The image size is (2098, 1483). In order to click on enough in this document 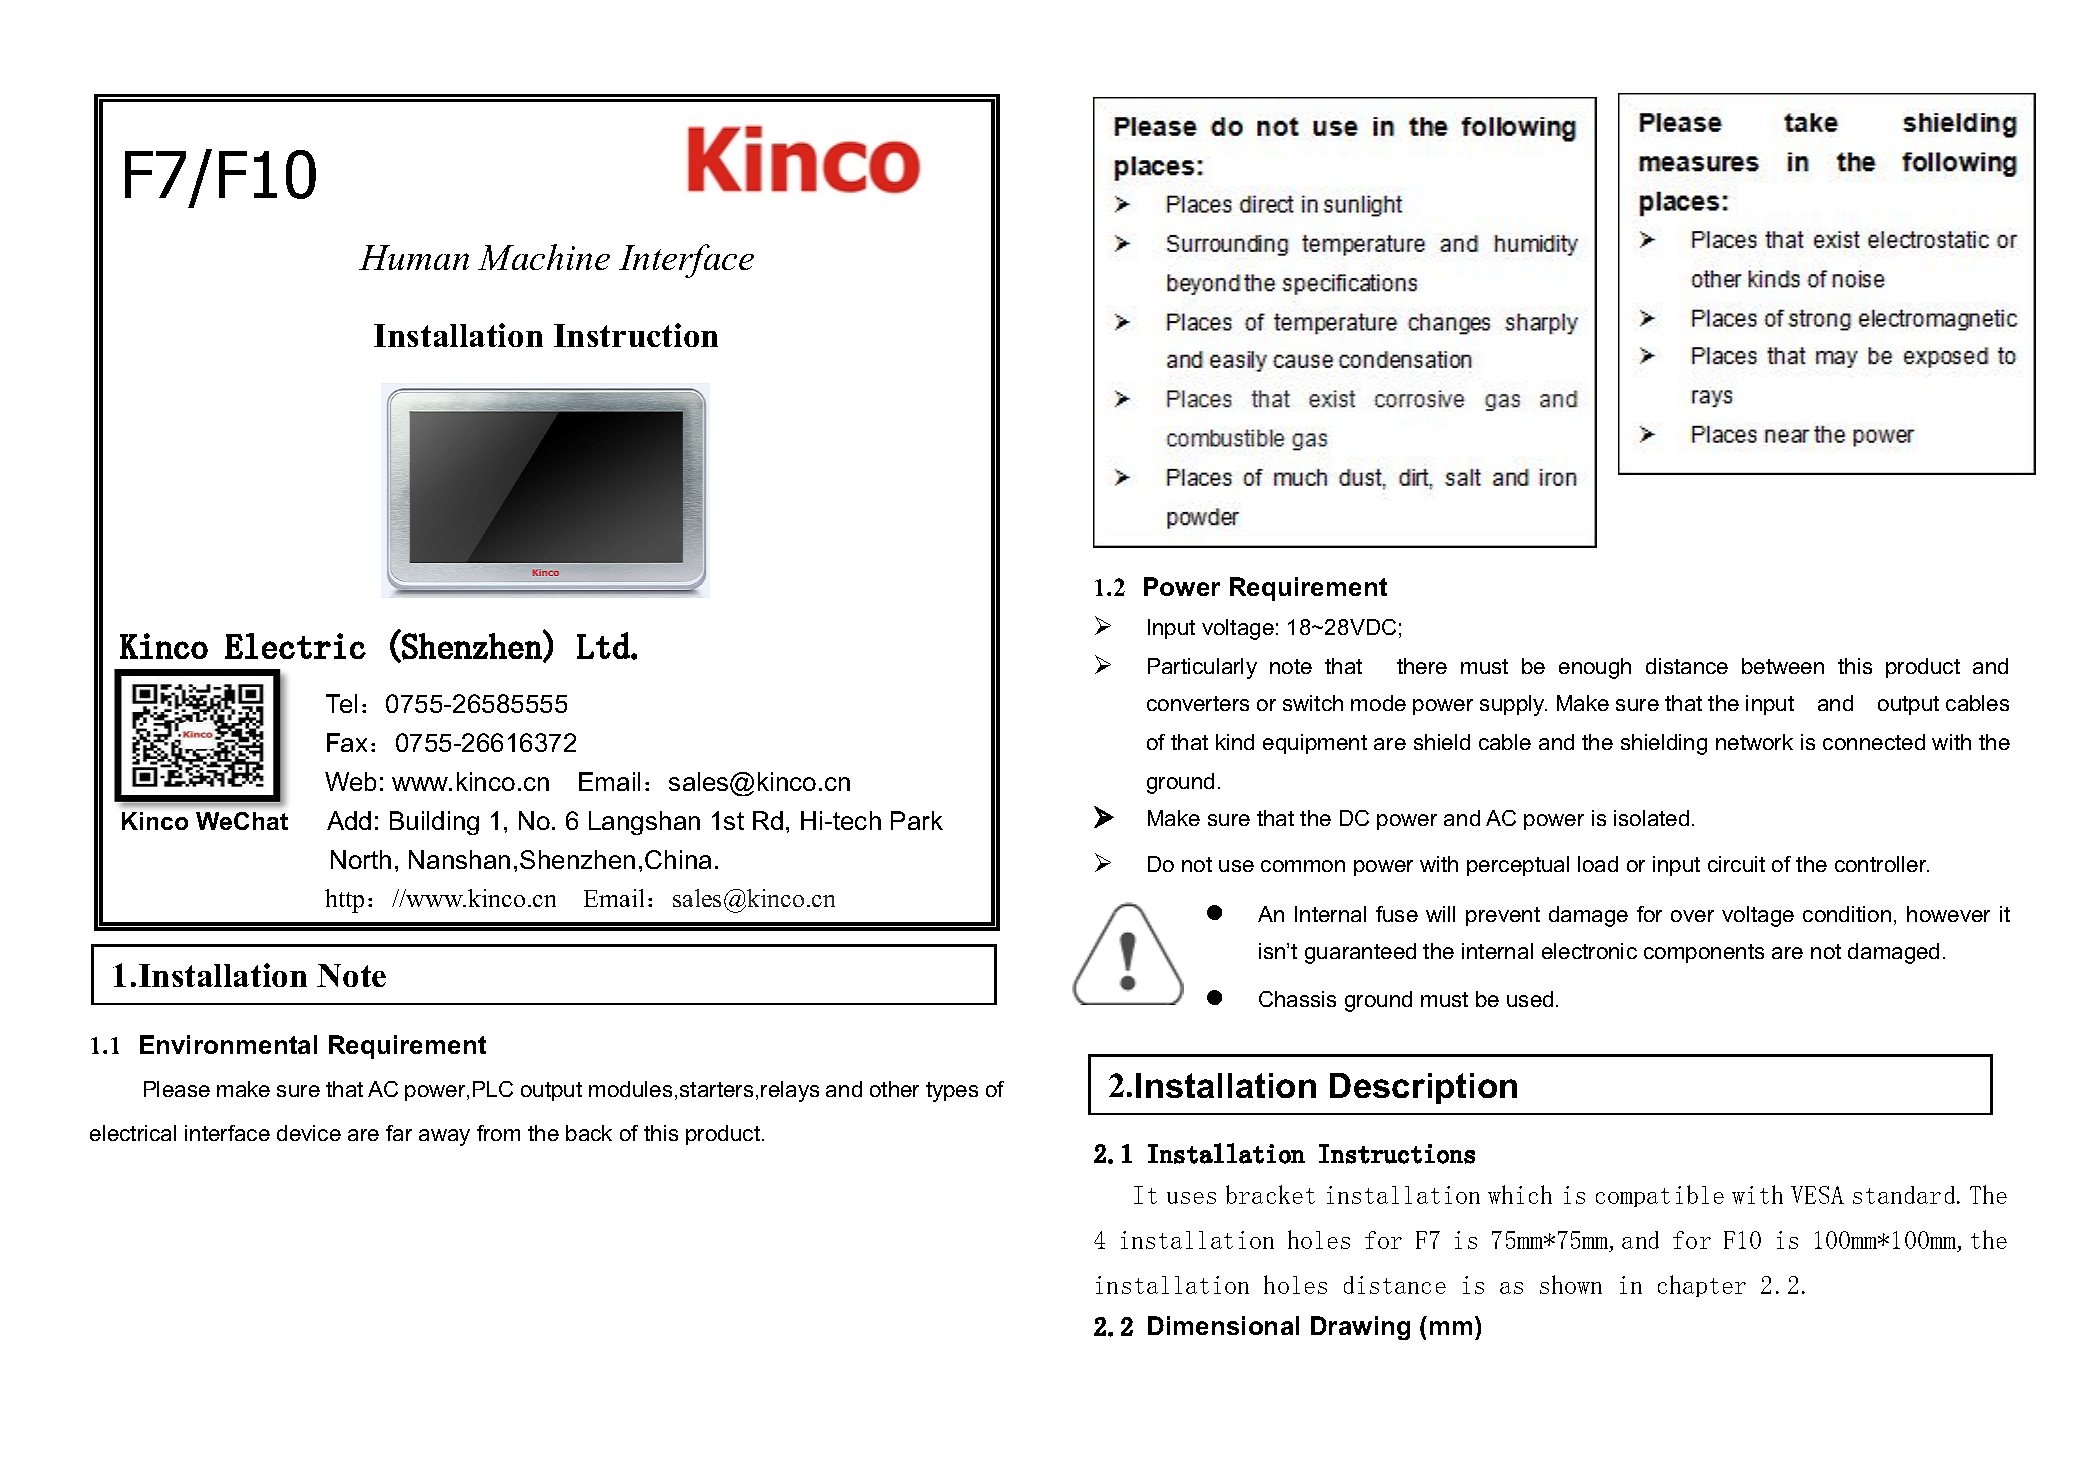, I will do `click(1595, 668)`.
